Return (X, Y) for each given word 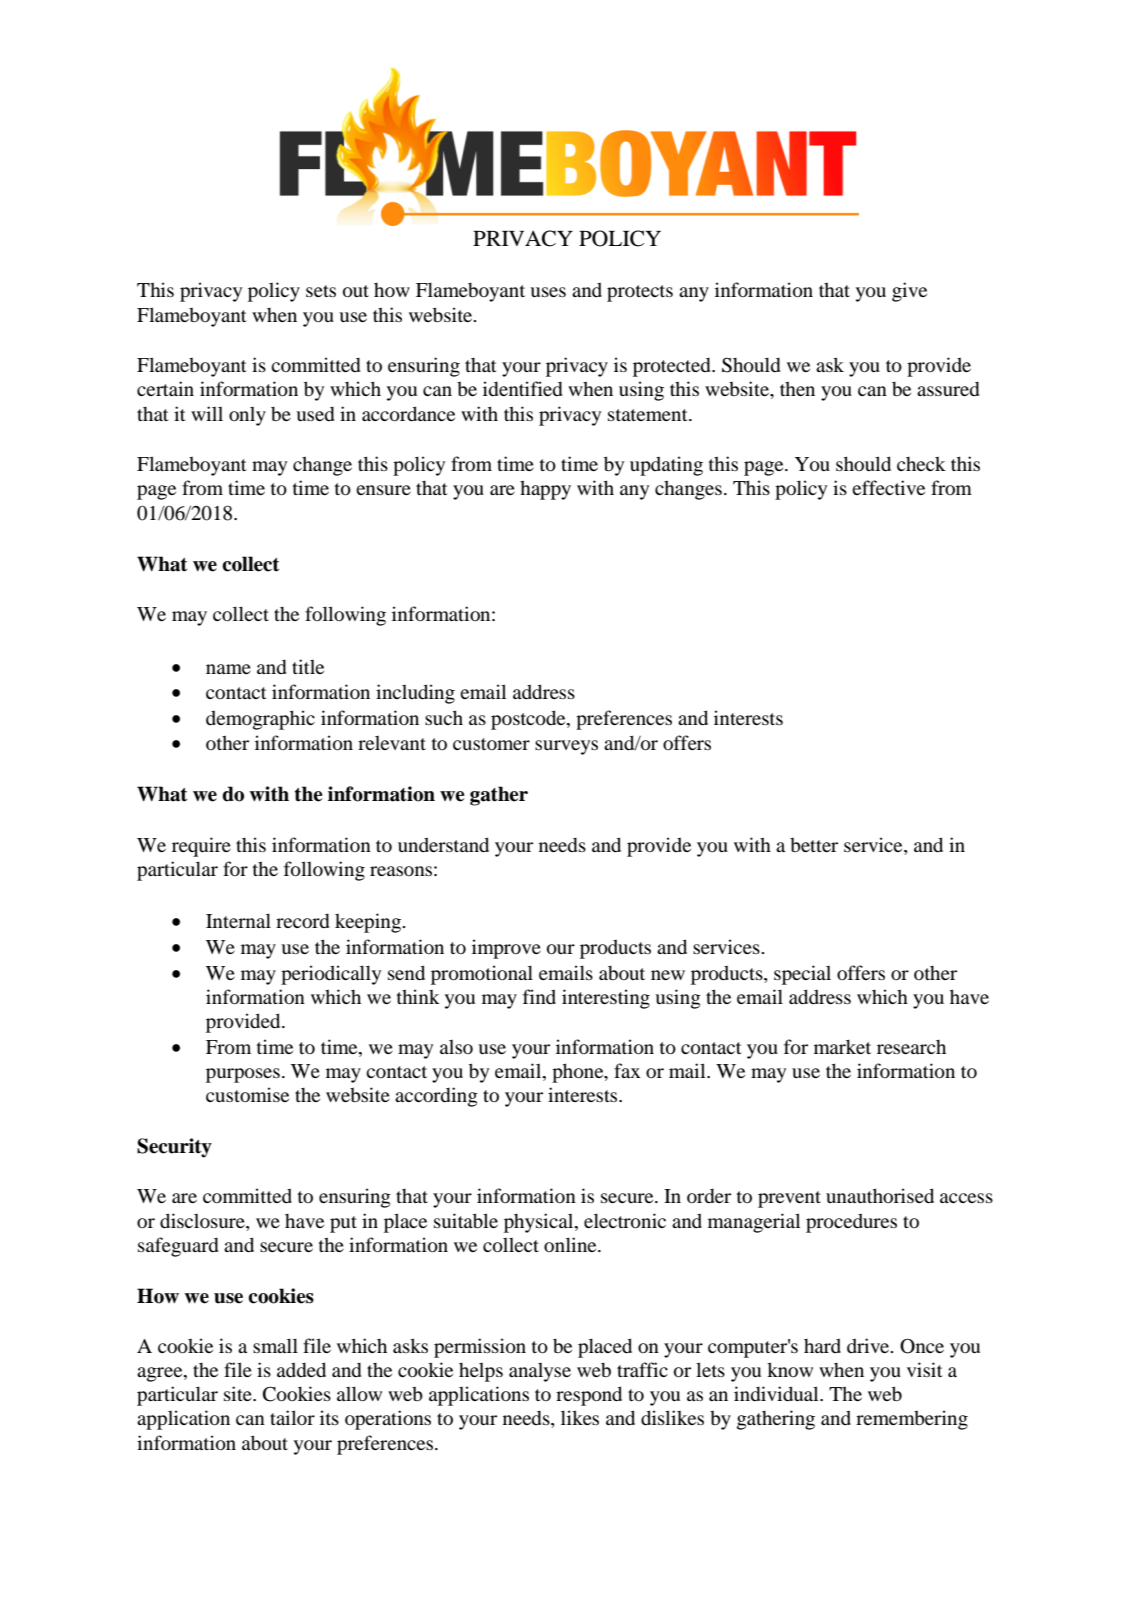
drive (869, 1345)
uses (548, 292)
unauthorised (880, 1195)
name (228, 669)
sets (321, 291)
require (201, 847)
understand (443, 844)
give (909, 292)
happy (545, 490)
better (814, 845)
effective (888, 487)
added (301, 1369)
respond (589, 1396)
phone (579, 1073)
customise (247, 1094)
